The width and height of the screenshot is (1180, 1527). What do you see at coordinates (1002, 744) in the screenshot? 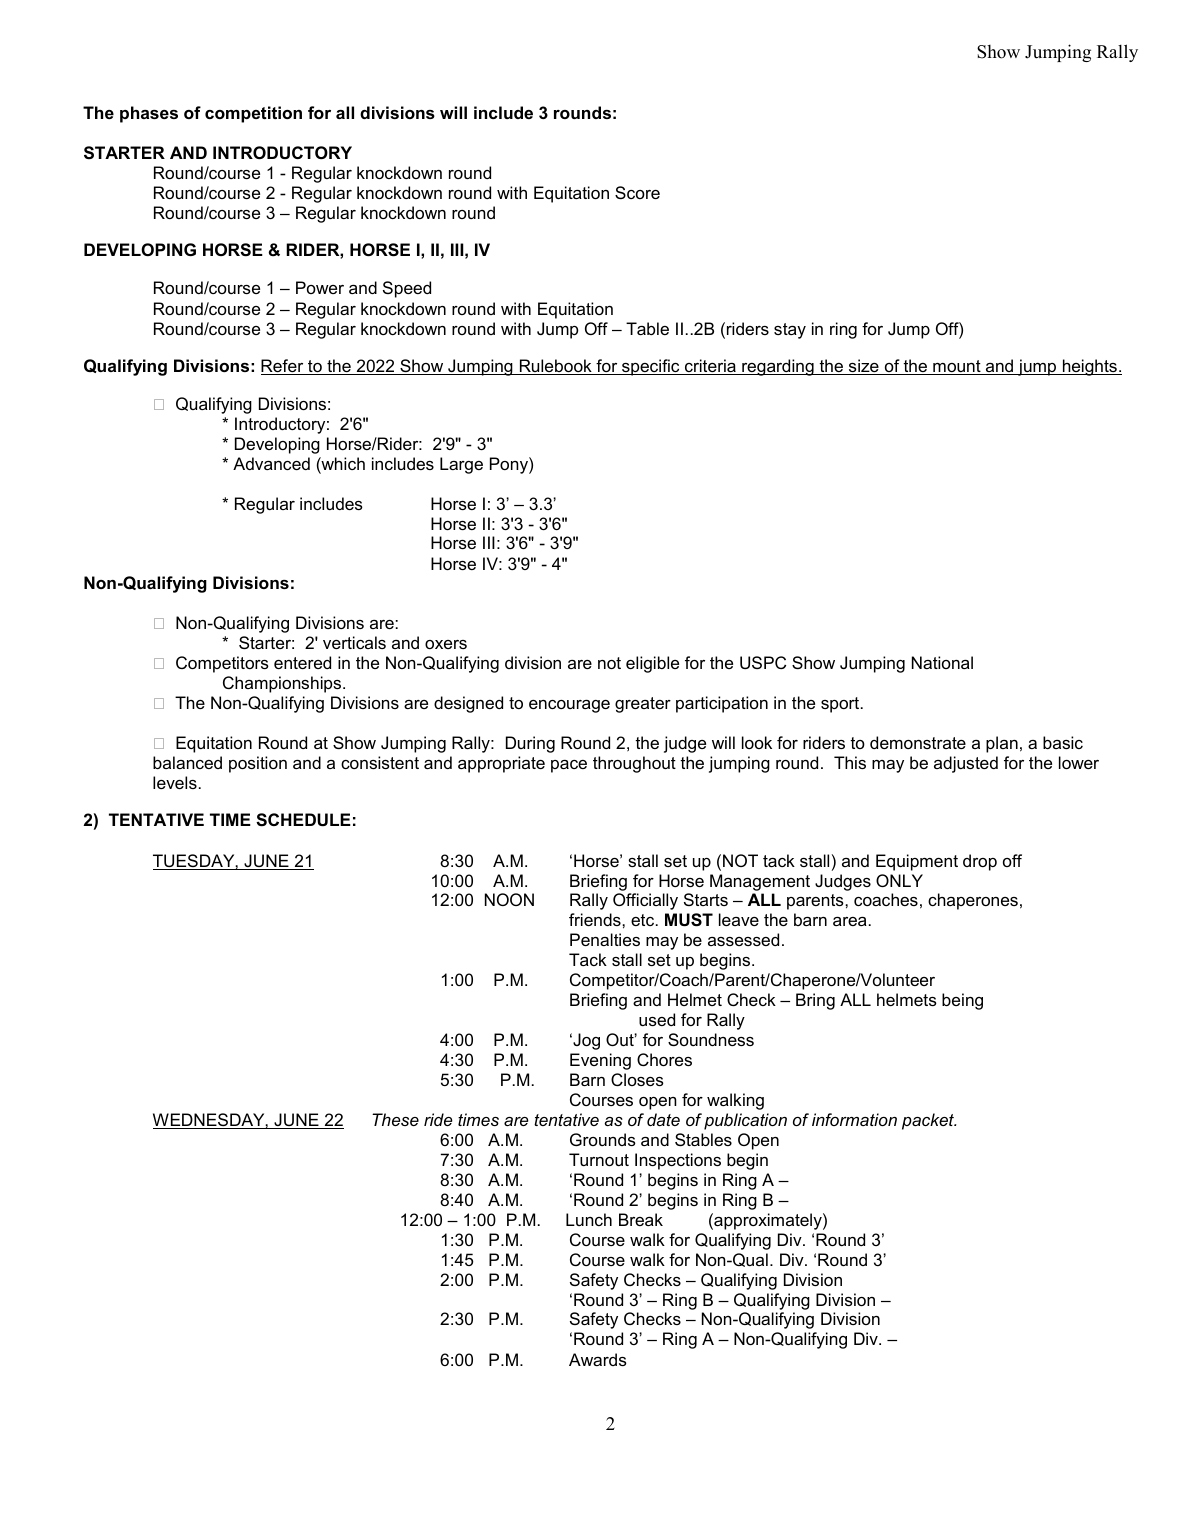
I see `plan` at bounding box center [1002, 744].
